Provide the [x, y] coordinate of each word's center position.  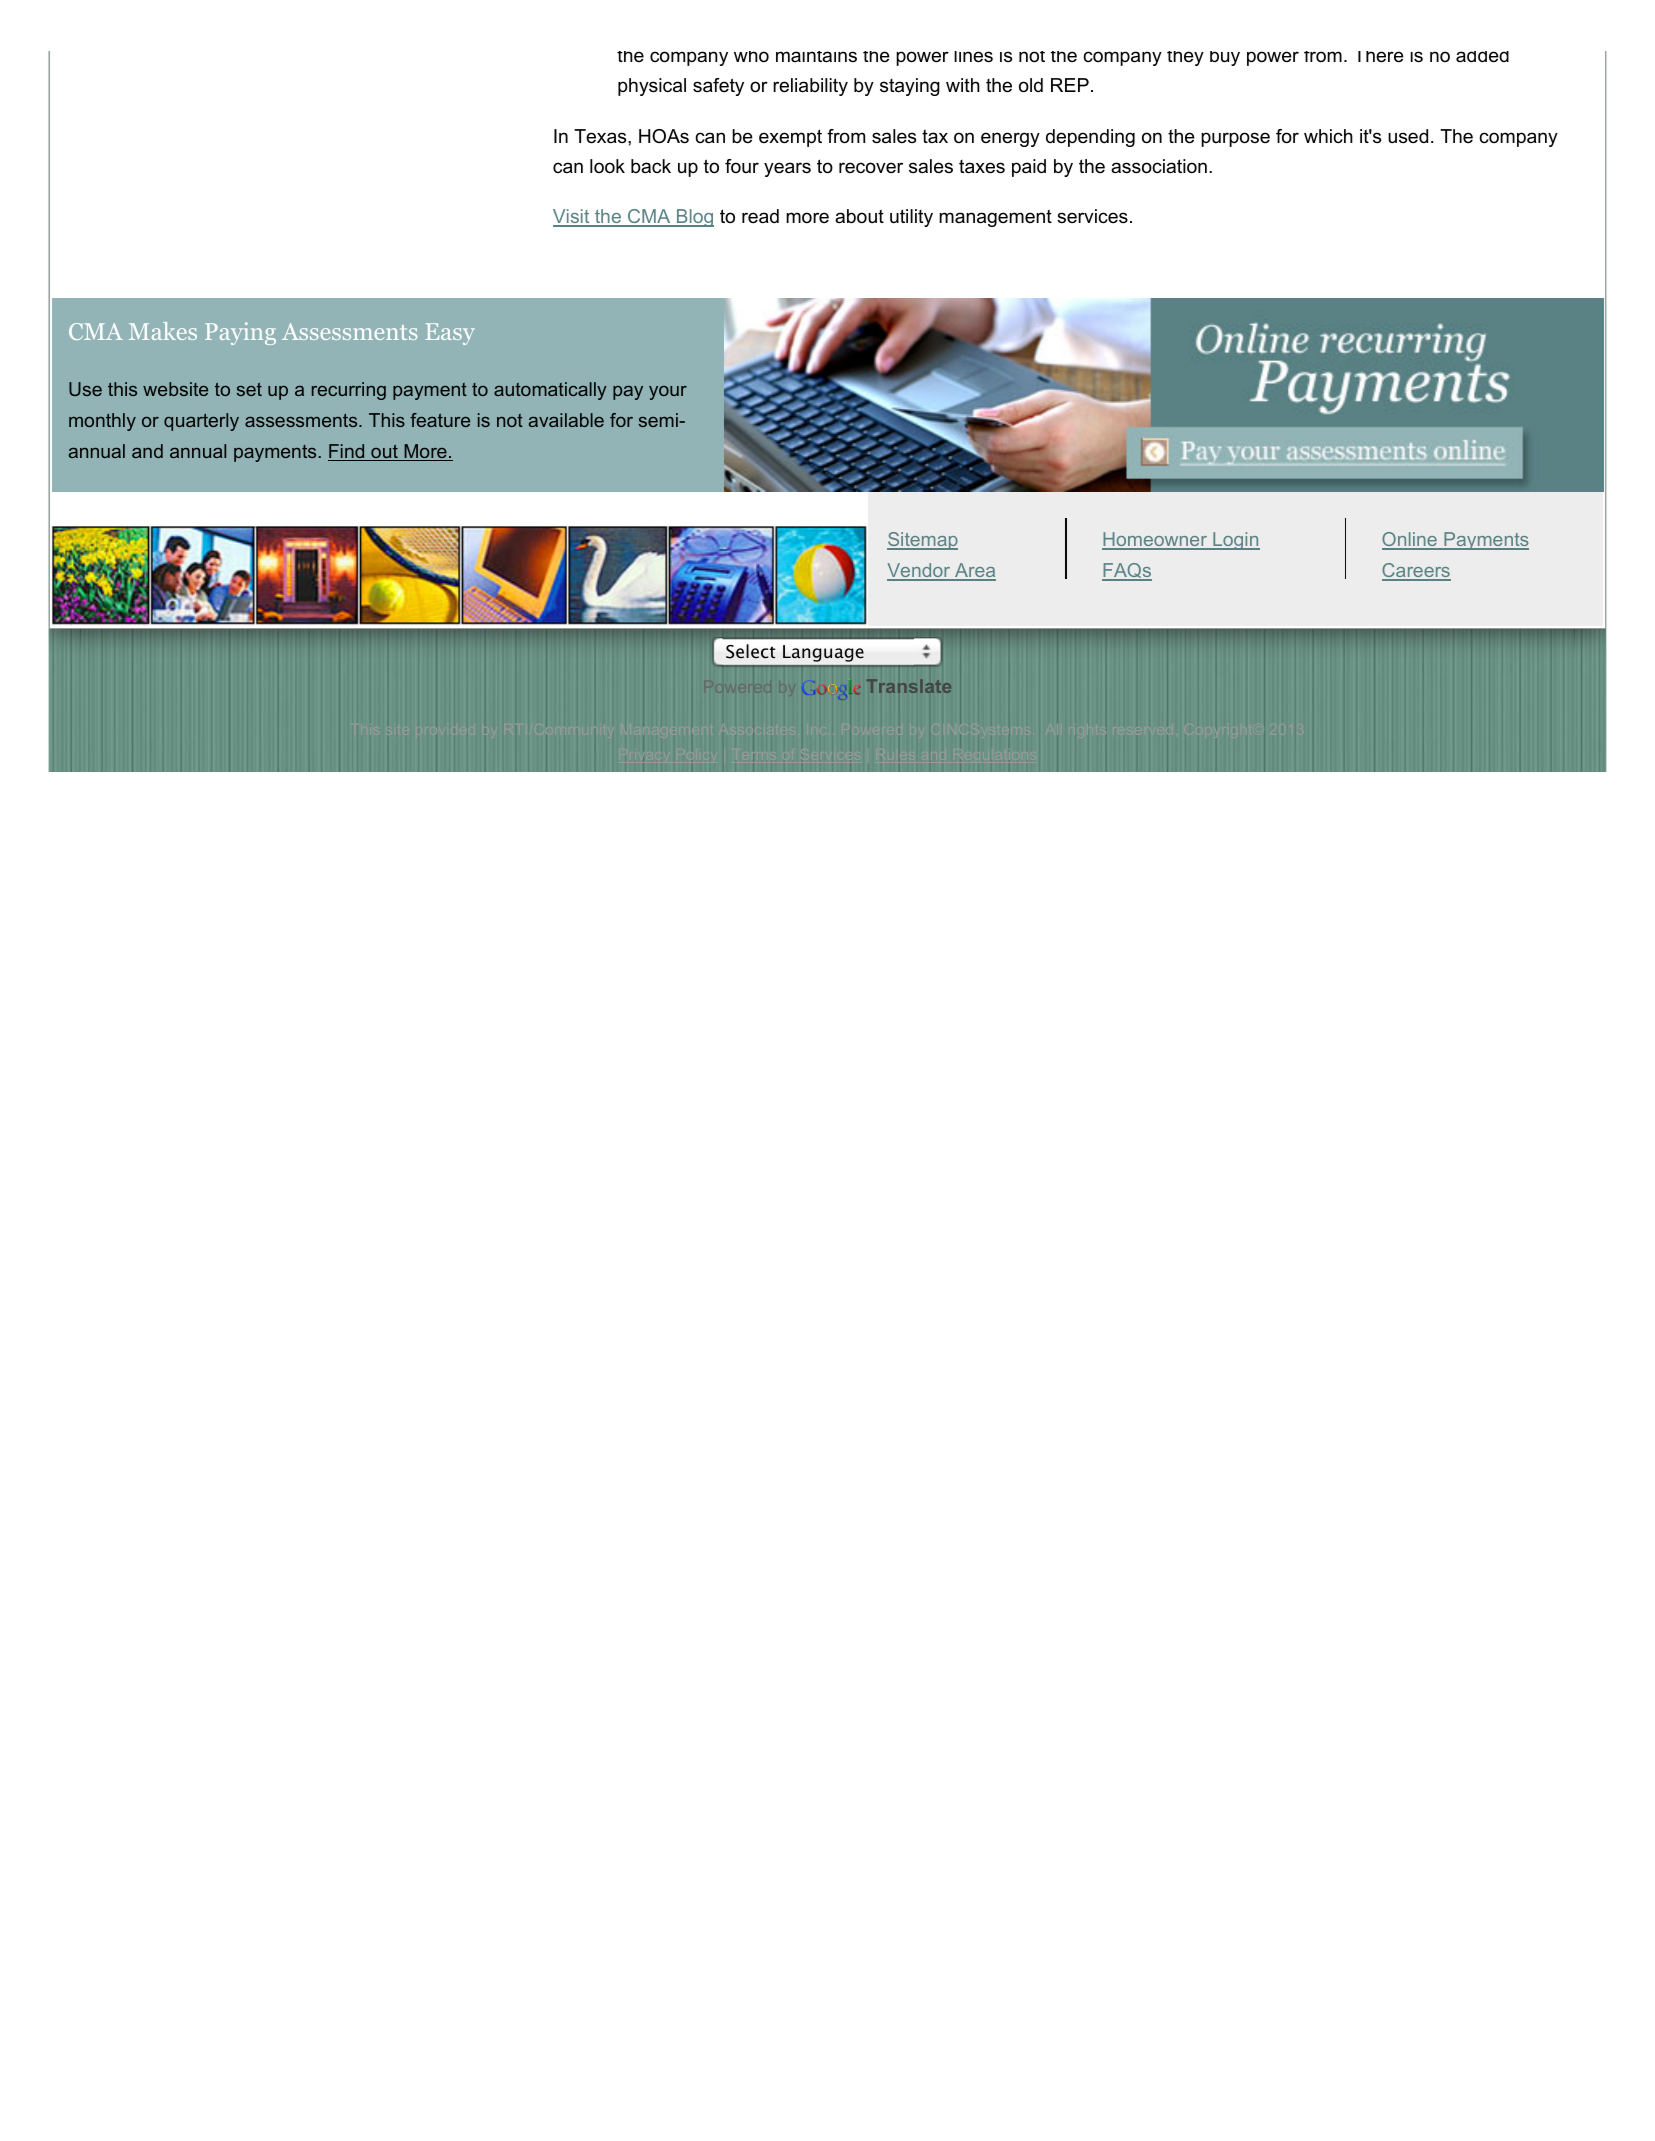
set [249, 389]
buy [1225, 58]
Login [1235, 541]
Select [750, 651]
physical [652, 87]
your [668, 393]
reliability [810, 87]
